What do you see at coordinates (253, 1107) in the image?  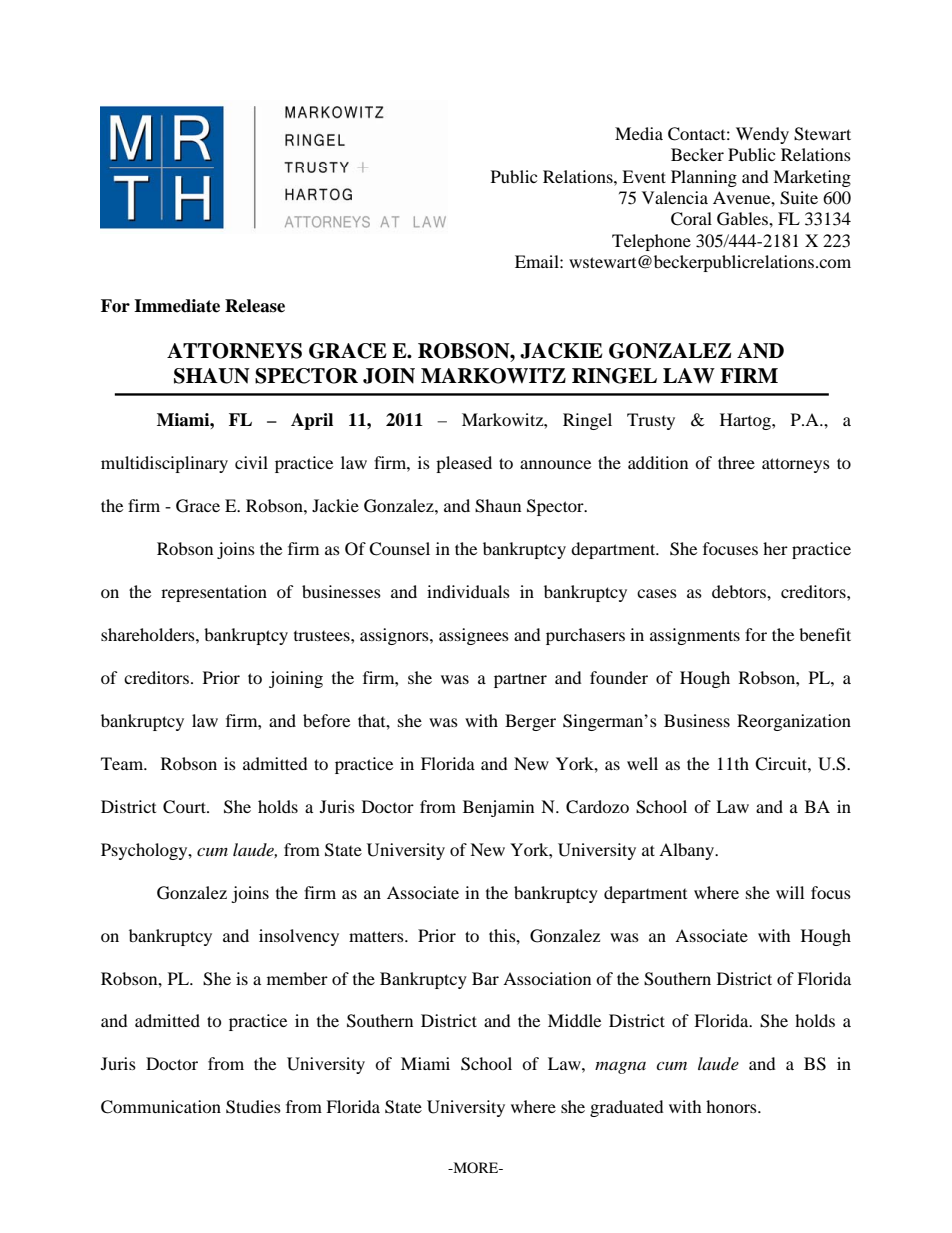 I see `Studies` at bounding box center [253, 1107].
